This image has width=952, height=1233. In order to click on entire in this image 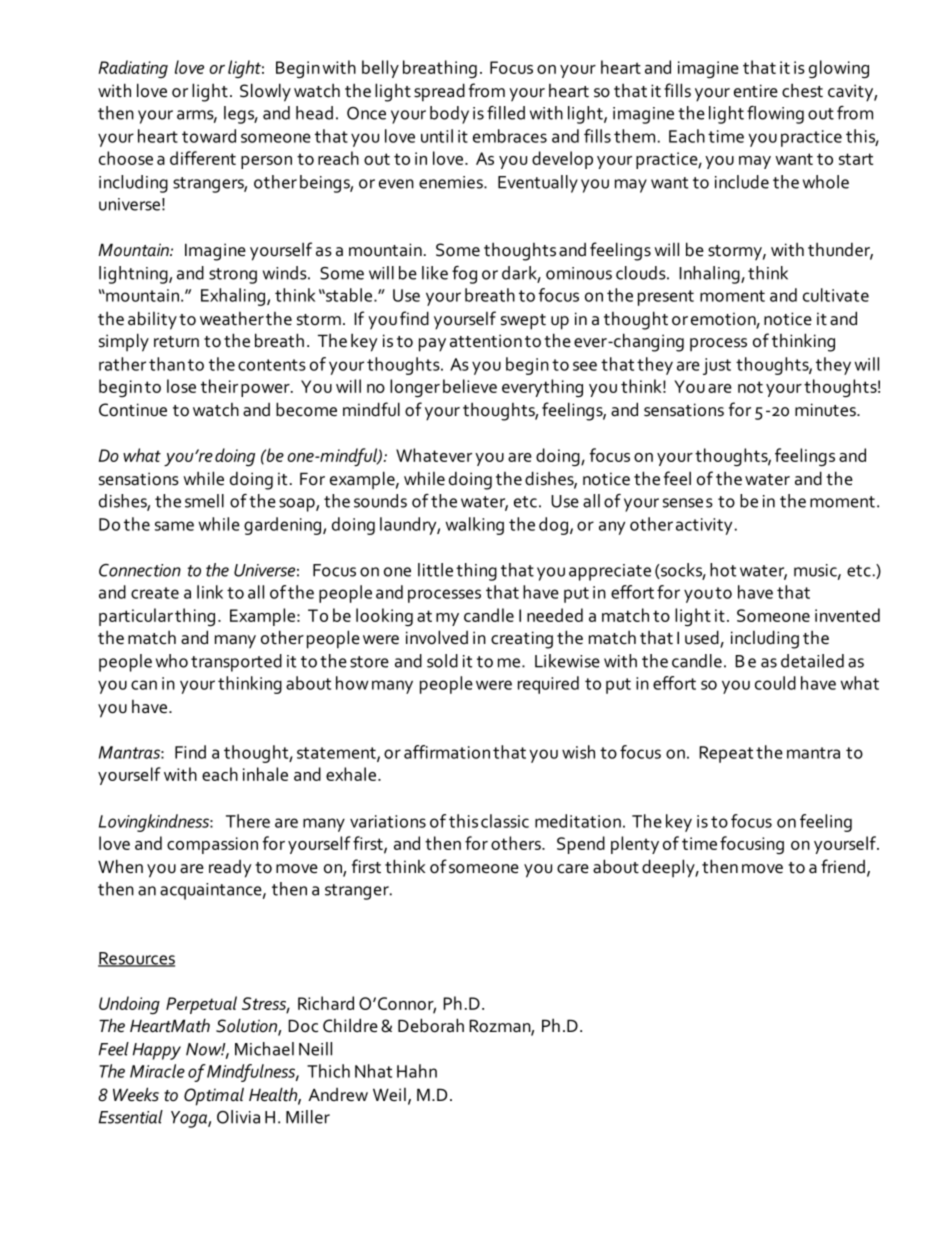, I will do `click(756, 91)`.
